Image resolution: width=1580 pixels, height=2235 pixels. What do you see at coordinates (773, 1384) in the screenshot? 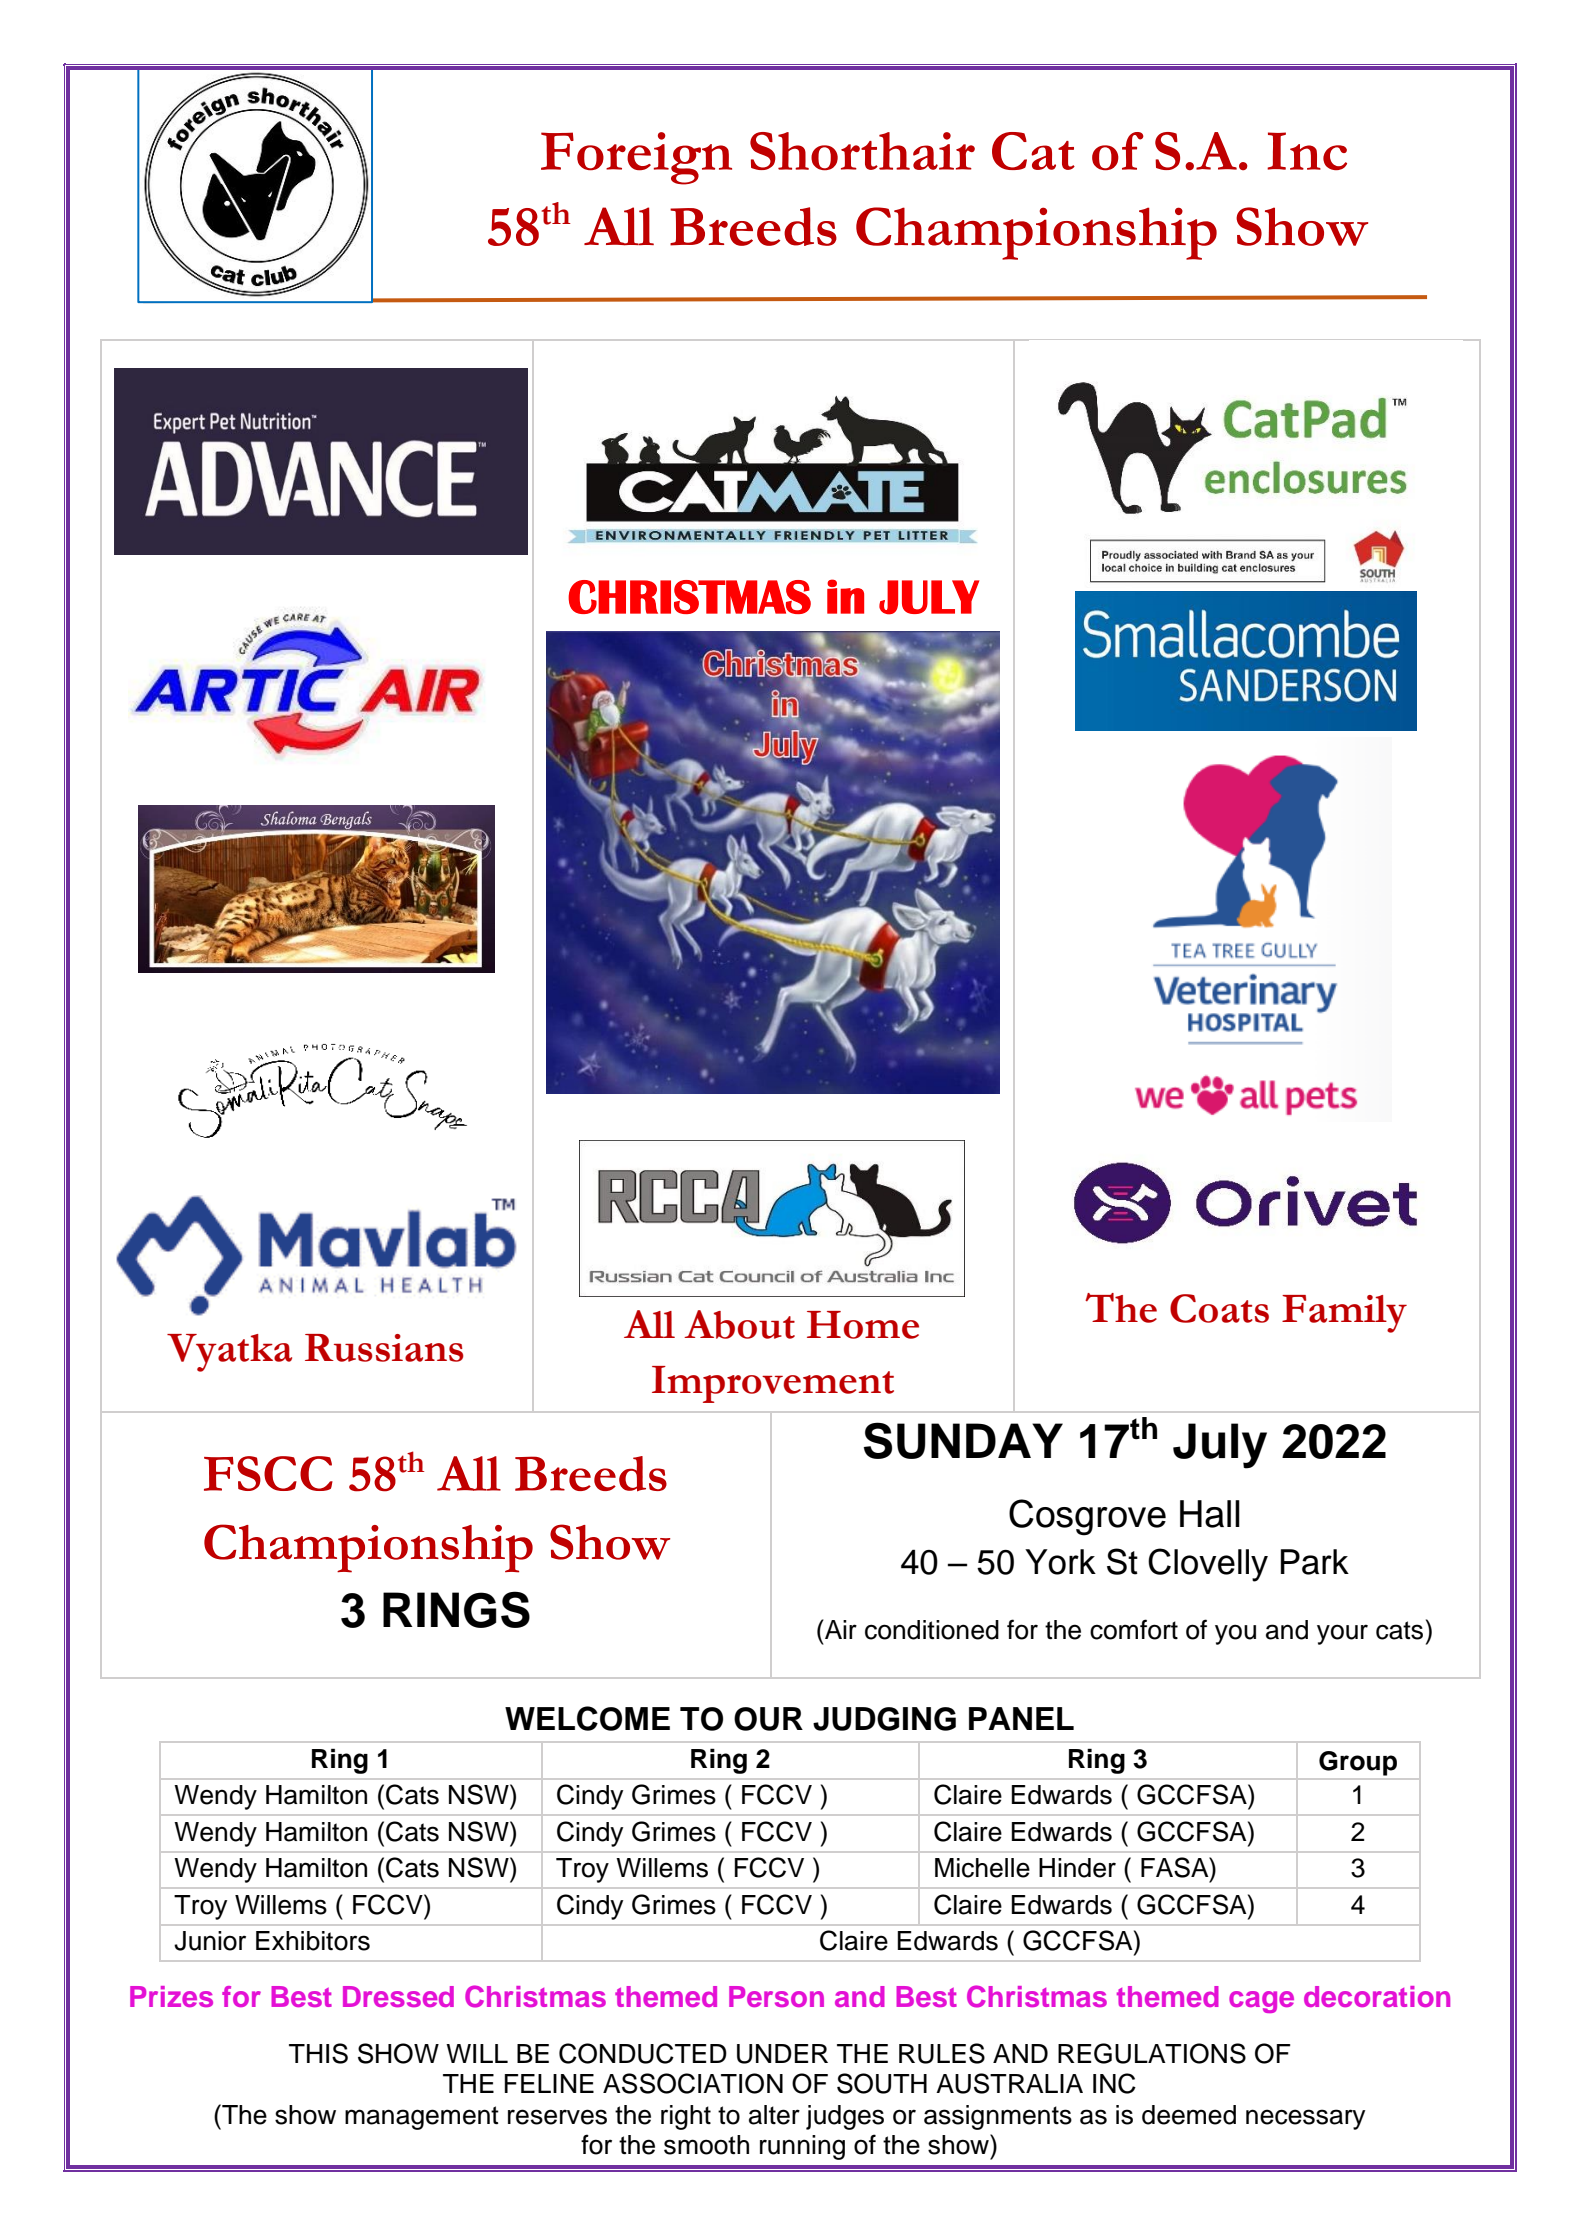
I see `Improvement` at bounding box center [773, 1384].
